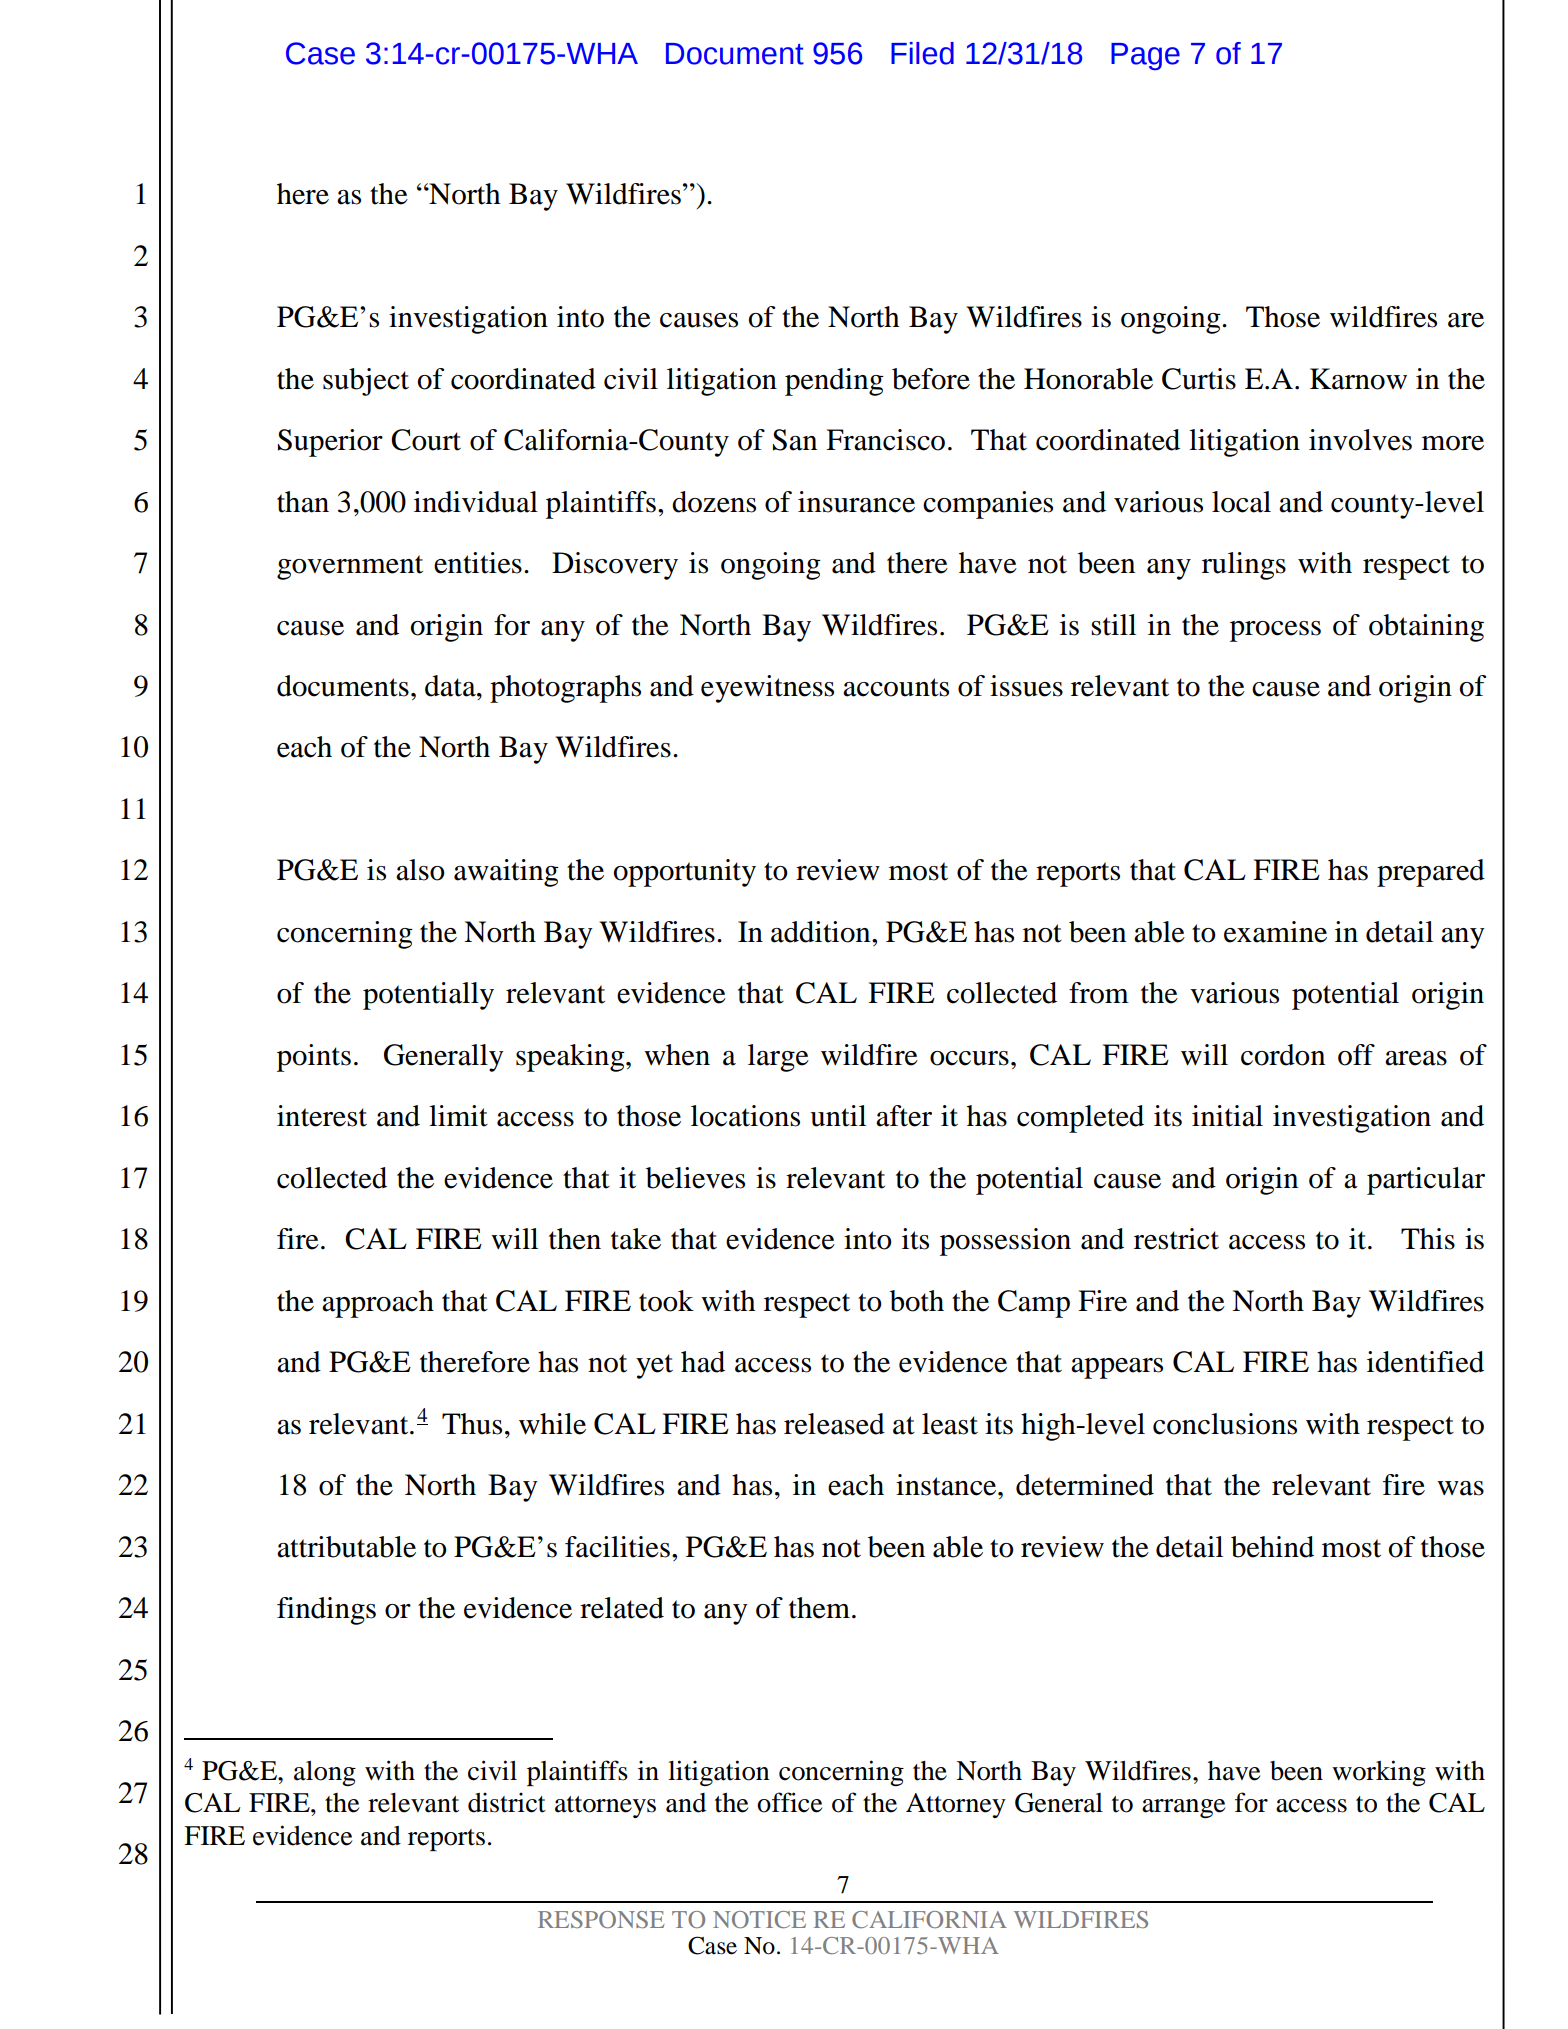 The height and width of the screenshot is (2029, 1568). Describe the element at coordinates (1275, 932) in the screenshot. I see `examine` at that location.
